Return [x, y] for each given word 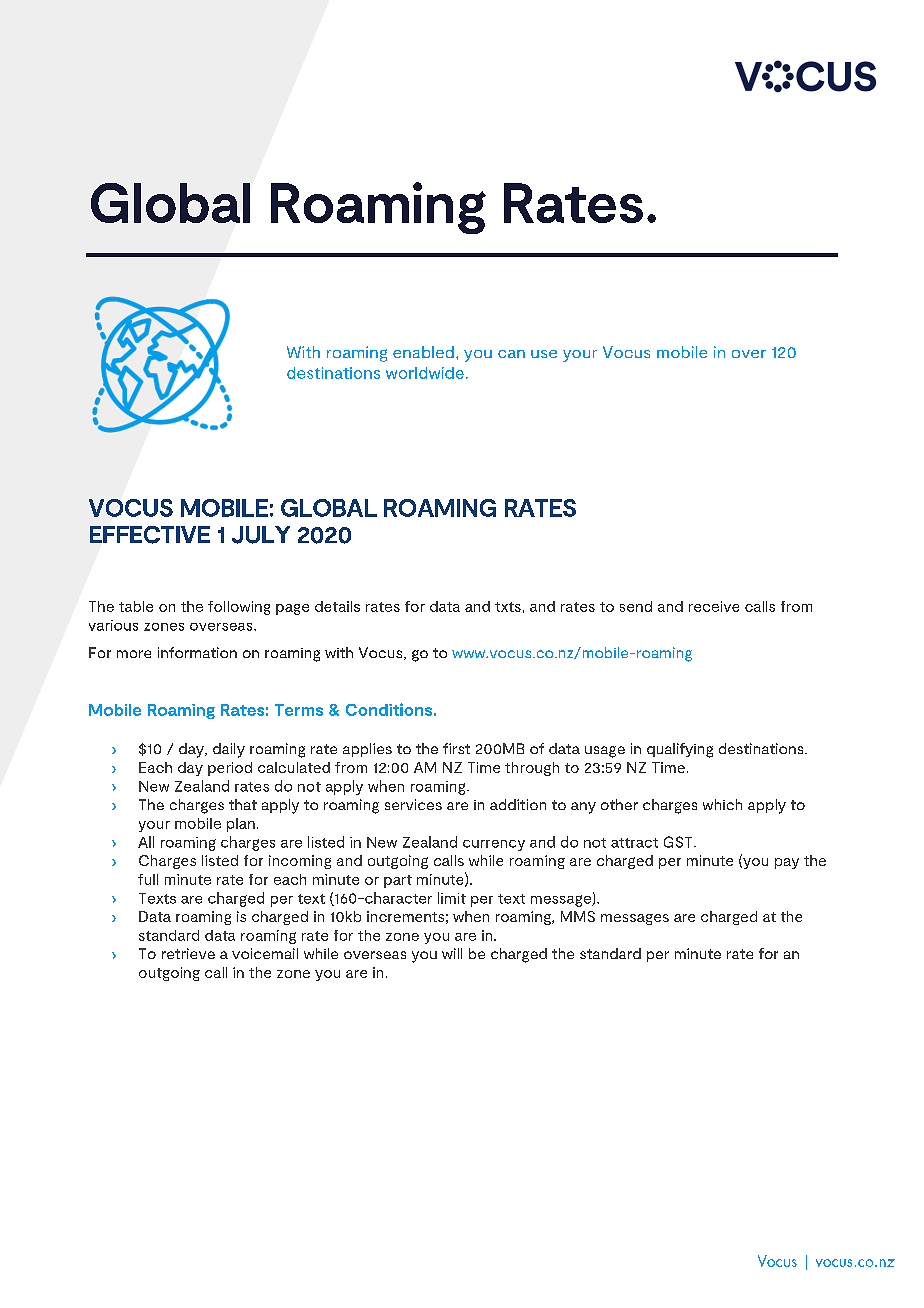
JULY [261, 535]
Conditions [389, 709]
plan [241, 825]
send [636, 606]
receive [714, 606]
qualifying [680, 750]
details [337, 606]
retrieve [188, 953]
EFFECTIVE [150, 535]
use [544, 354]
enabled [423, 352]
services [413, 804]
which [722, 804]
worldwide [425, 373]
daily [229, 750]
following [239, 608]
